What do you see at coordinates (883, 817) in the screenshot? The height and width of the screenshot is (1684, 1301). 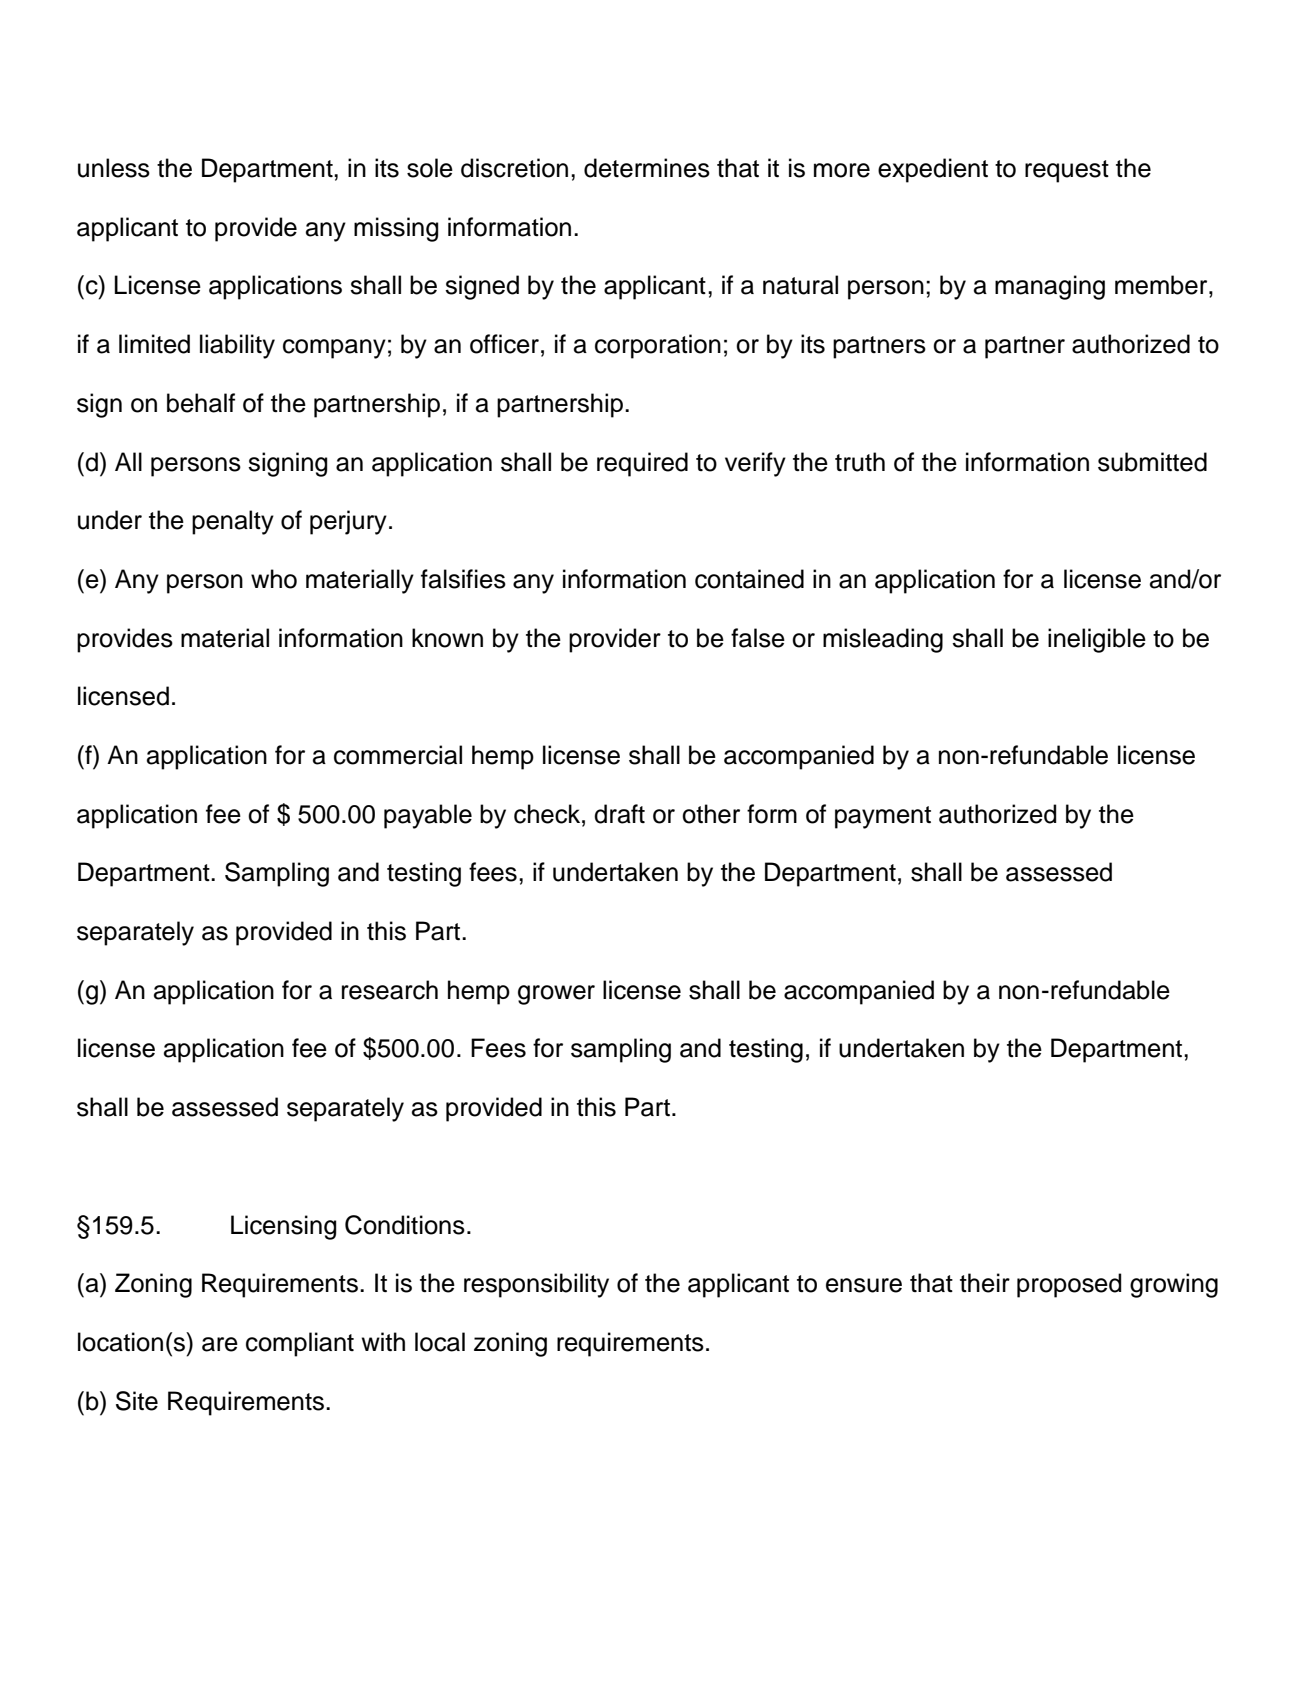 I see `payment` at bounding box center [883, 817].
